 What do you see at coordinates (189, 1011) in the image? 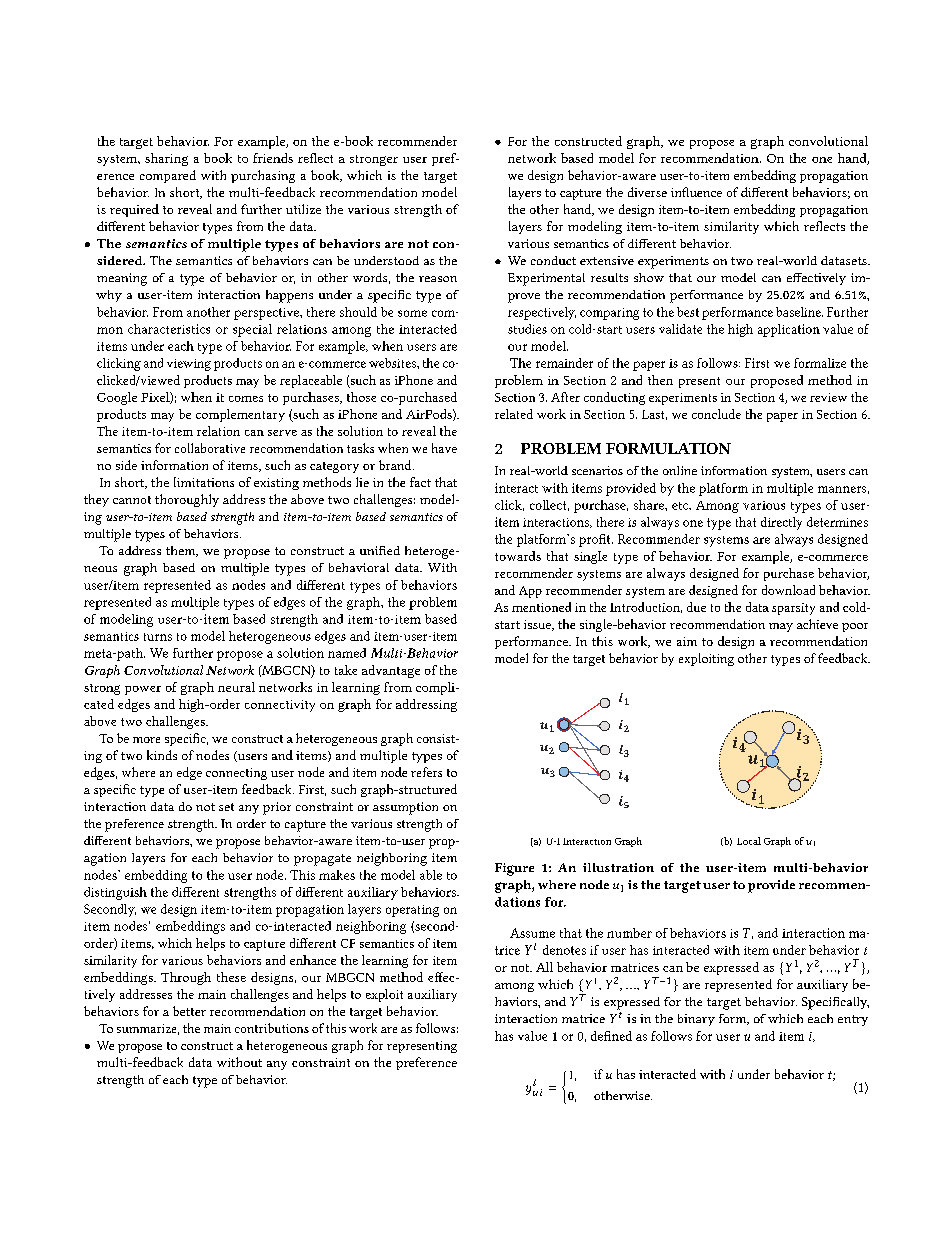
I see `better` at bounding box center [189, 1011].
